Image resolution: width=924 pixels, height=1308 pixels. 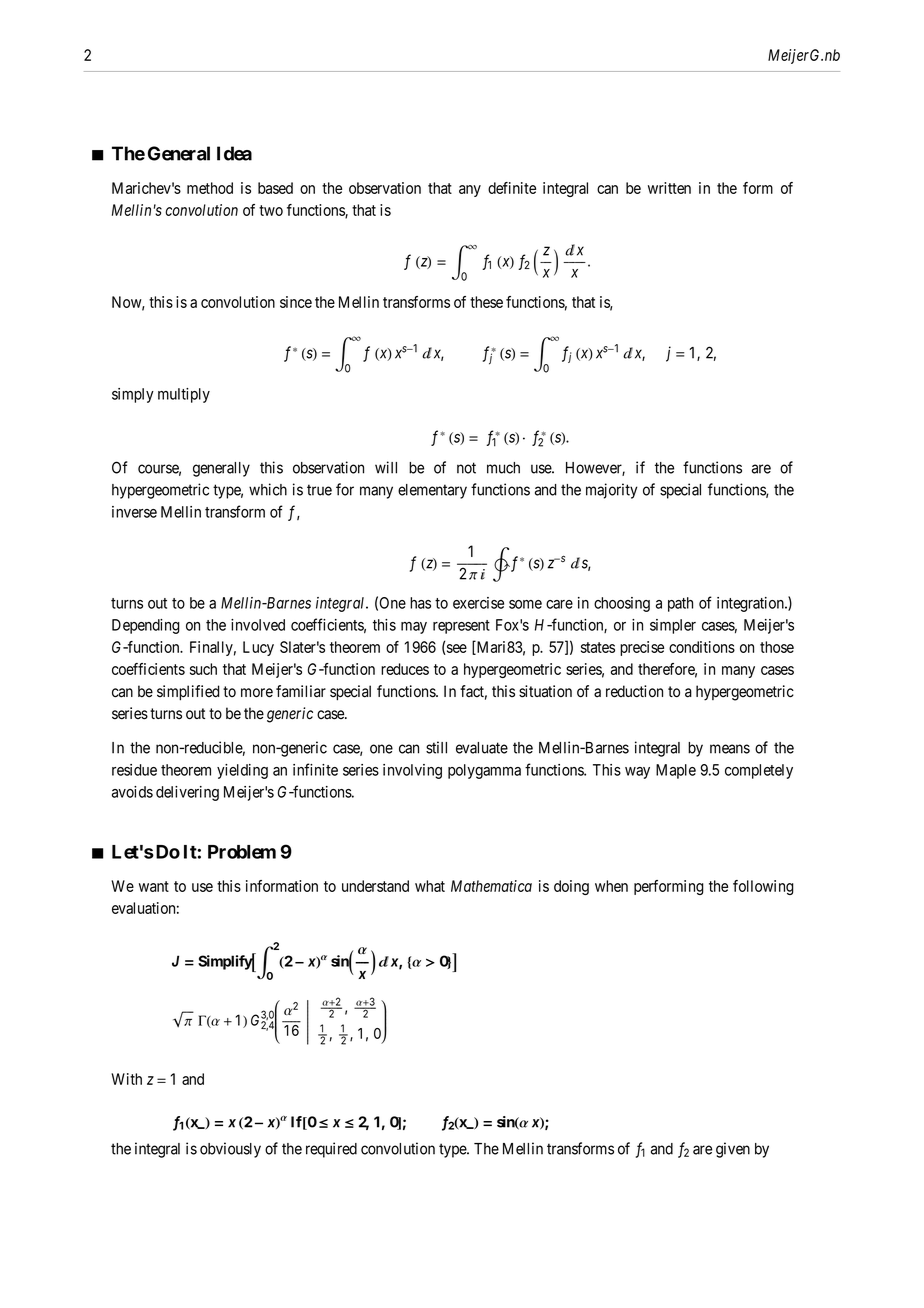 I want to click on see, so click(x=456, y=649).
